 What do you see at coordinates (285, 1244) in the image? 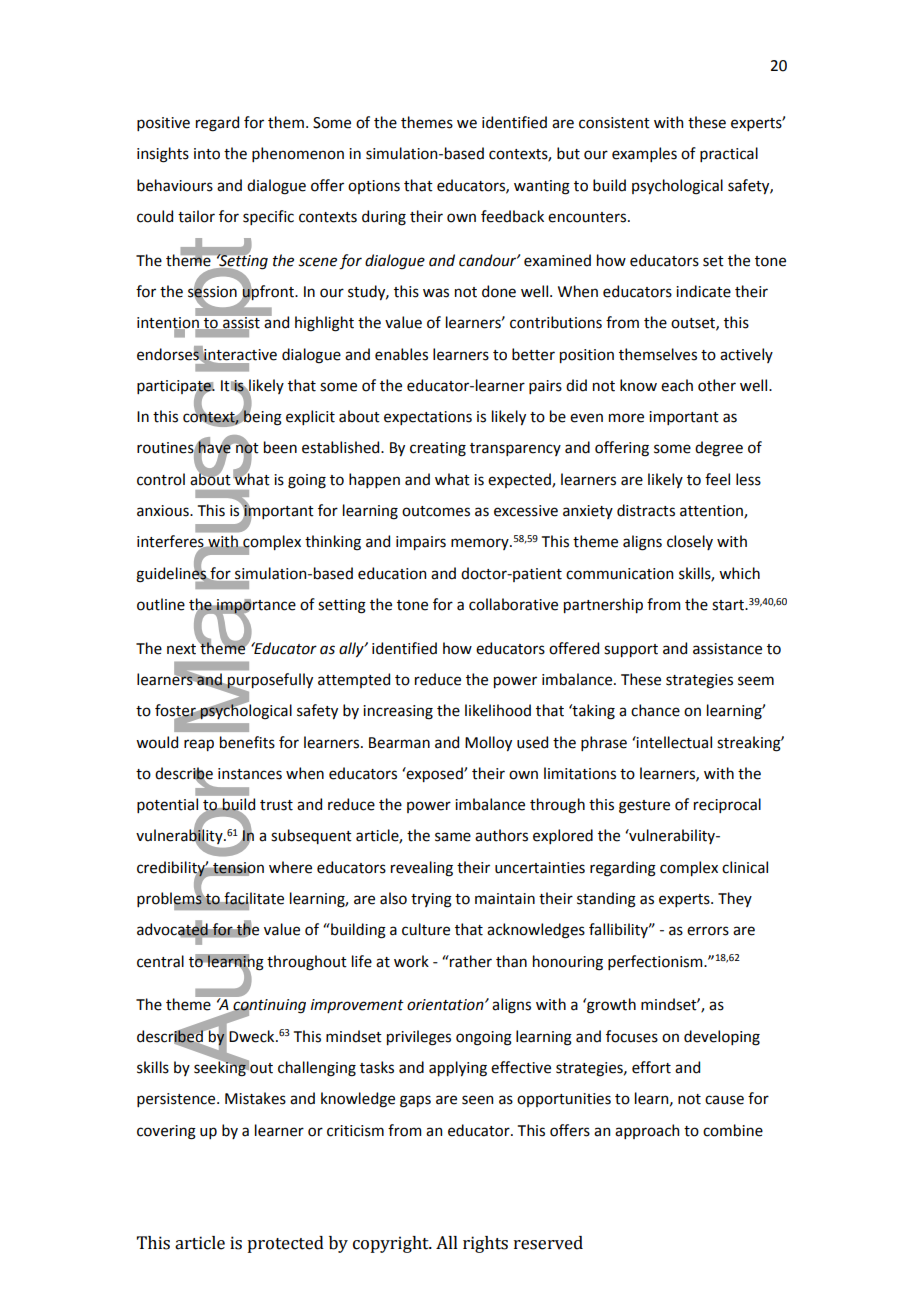
I see `protected` at bounding box center [285, 1244].
